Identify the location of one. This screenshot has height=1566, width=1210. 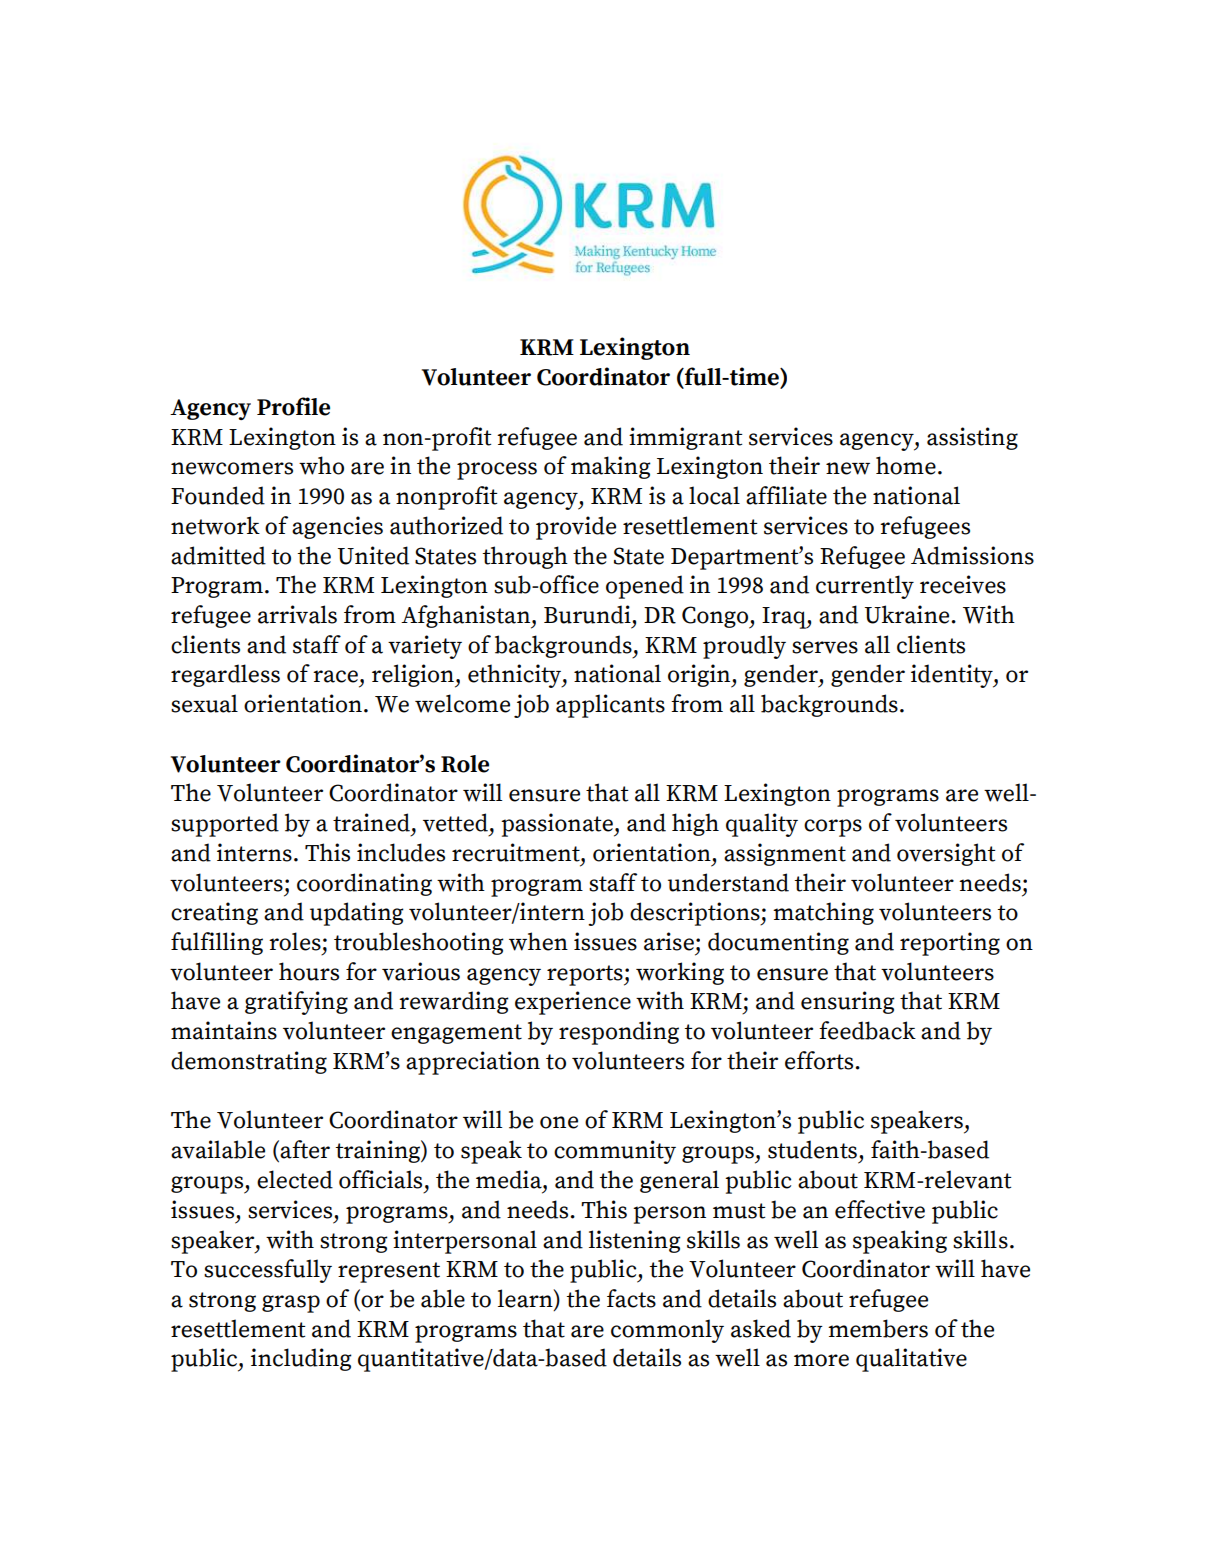
(559, 1122).
